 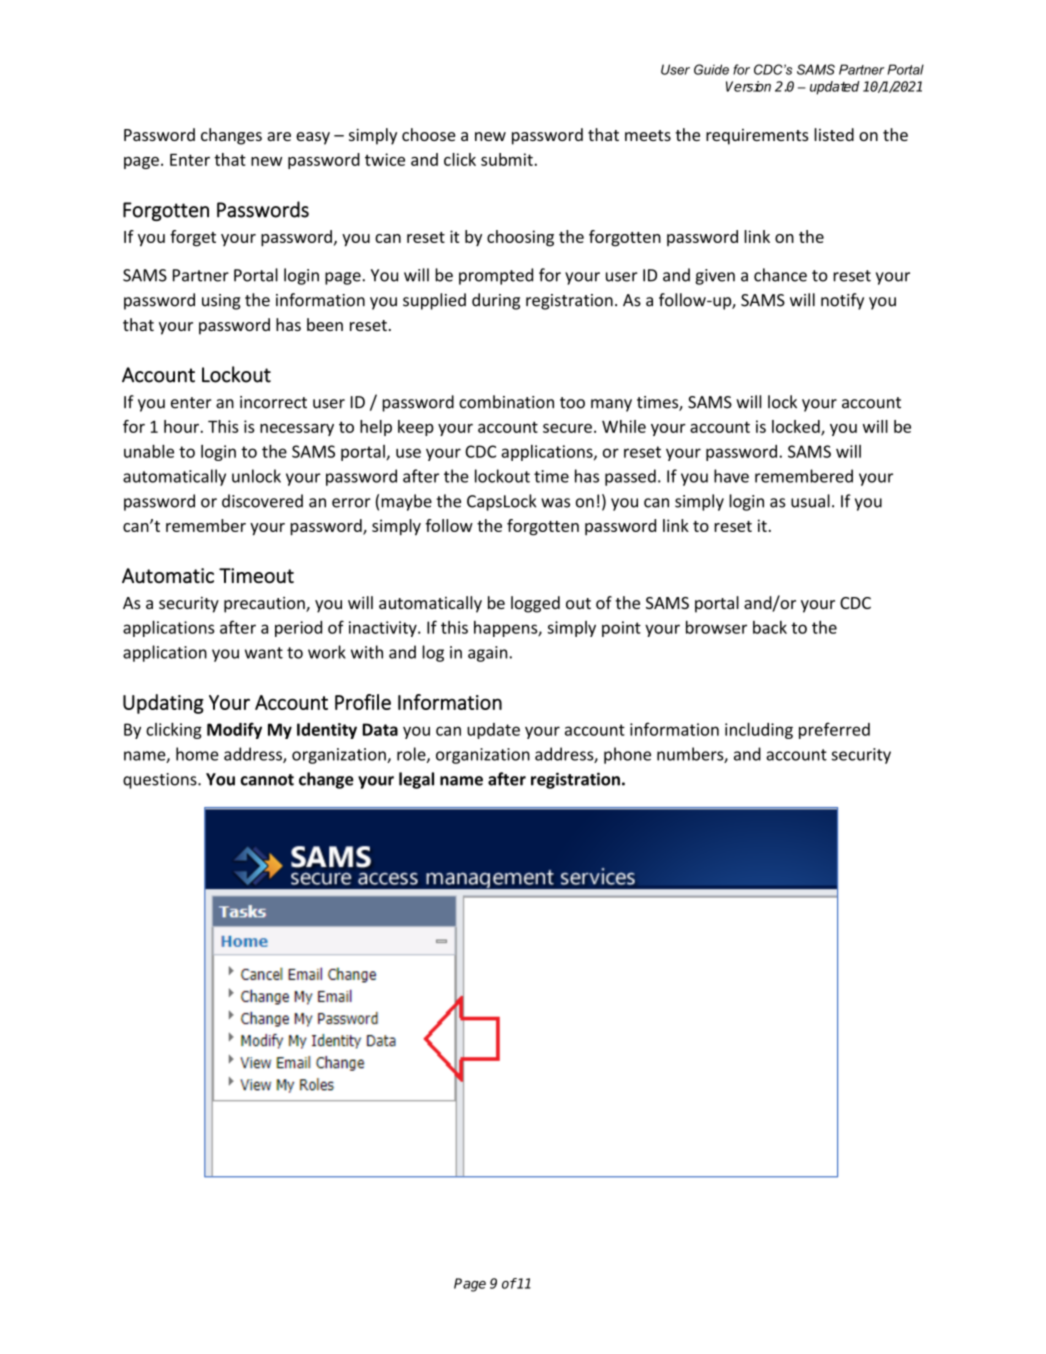 I want to click on chance, so click(x=780, y=275).
